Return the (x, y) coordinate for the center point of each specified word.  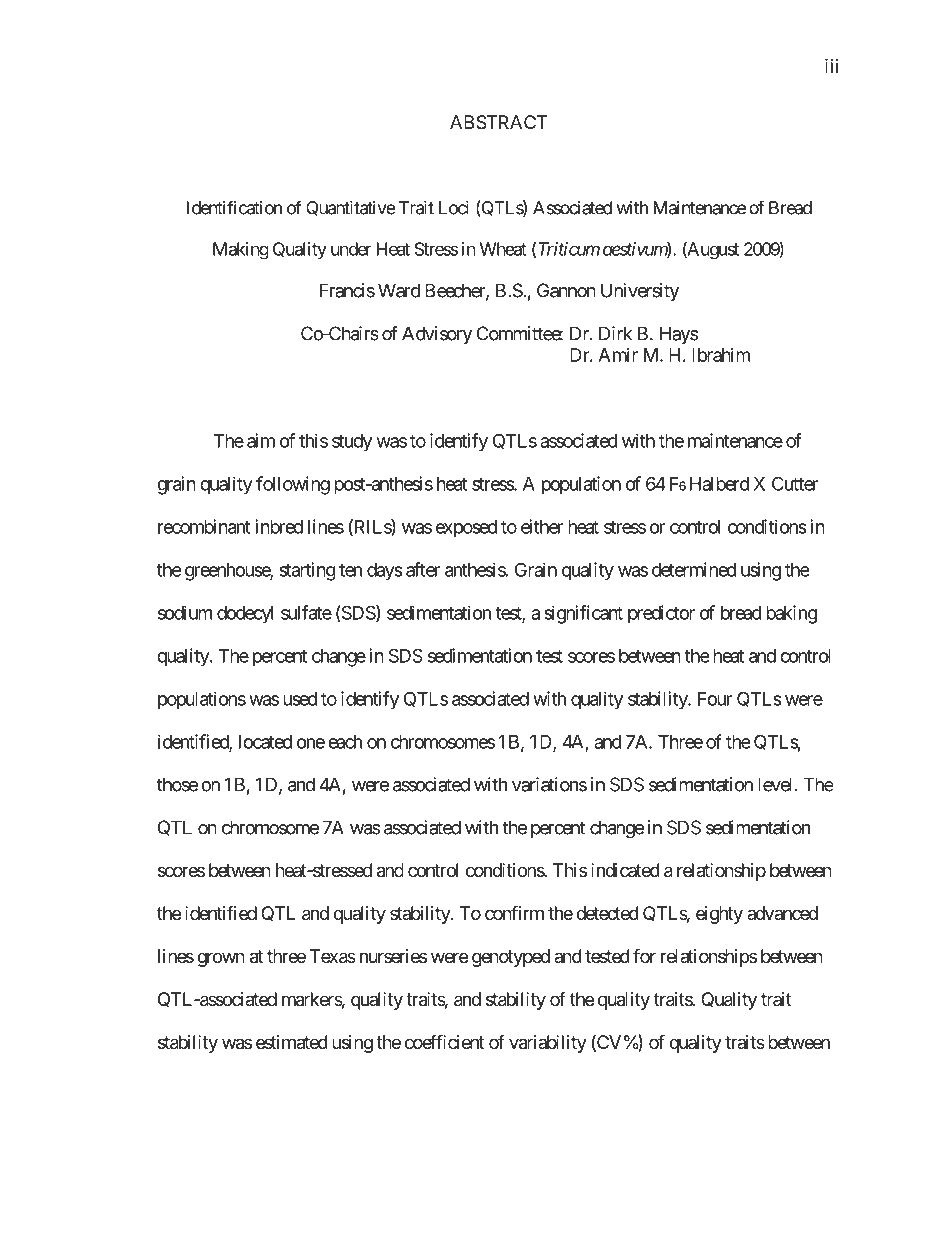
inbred (279, 526)
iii (831, 65)
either (542, 526)
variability (548, 1044)
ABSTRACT (498, 122)
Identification (234, 207)
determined (694, 569)
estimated (292, 1042)
